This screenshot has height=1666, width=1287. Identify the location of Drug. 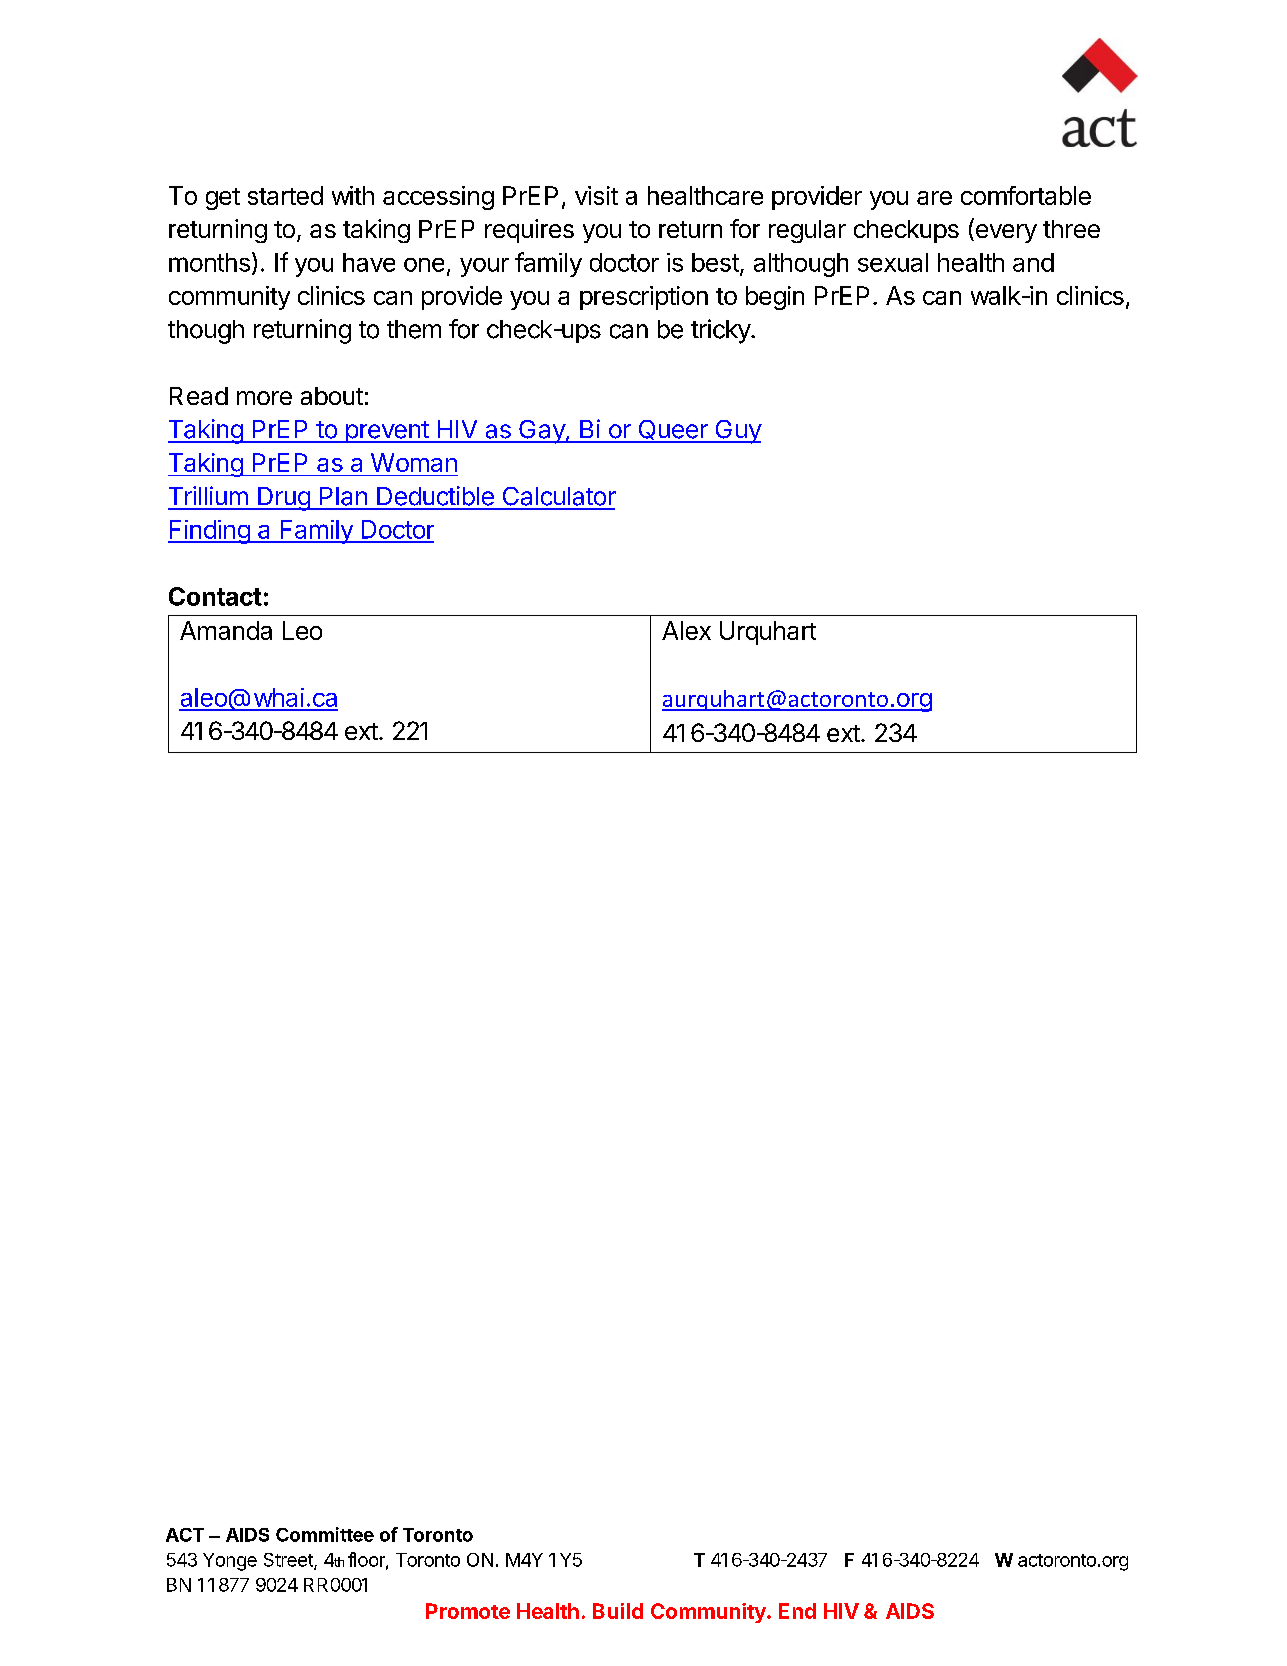
(284, 499).
